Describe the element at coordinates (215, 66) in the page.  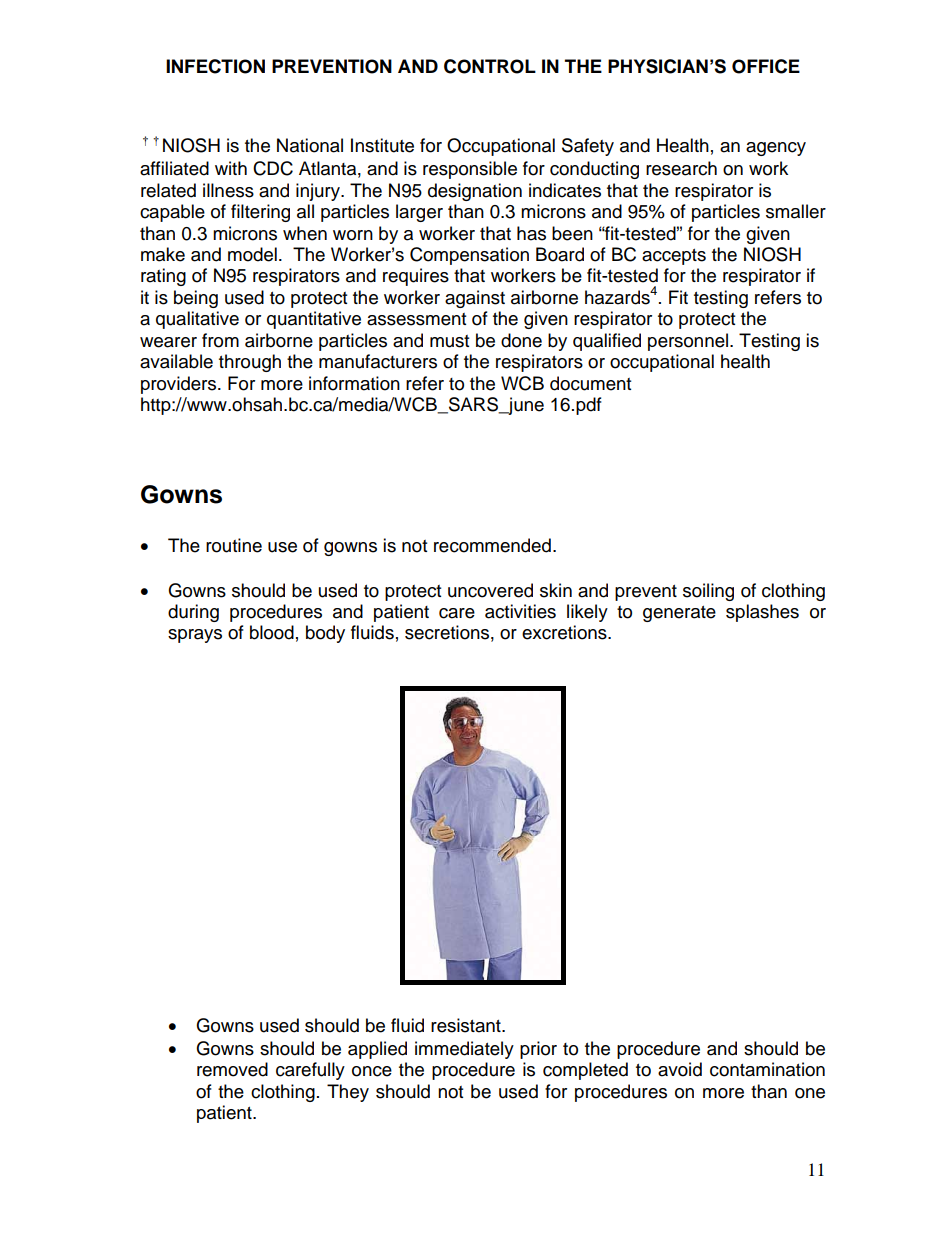
I see `INFECTION` at that location.
